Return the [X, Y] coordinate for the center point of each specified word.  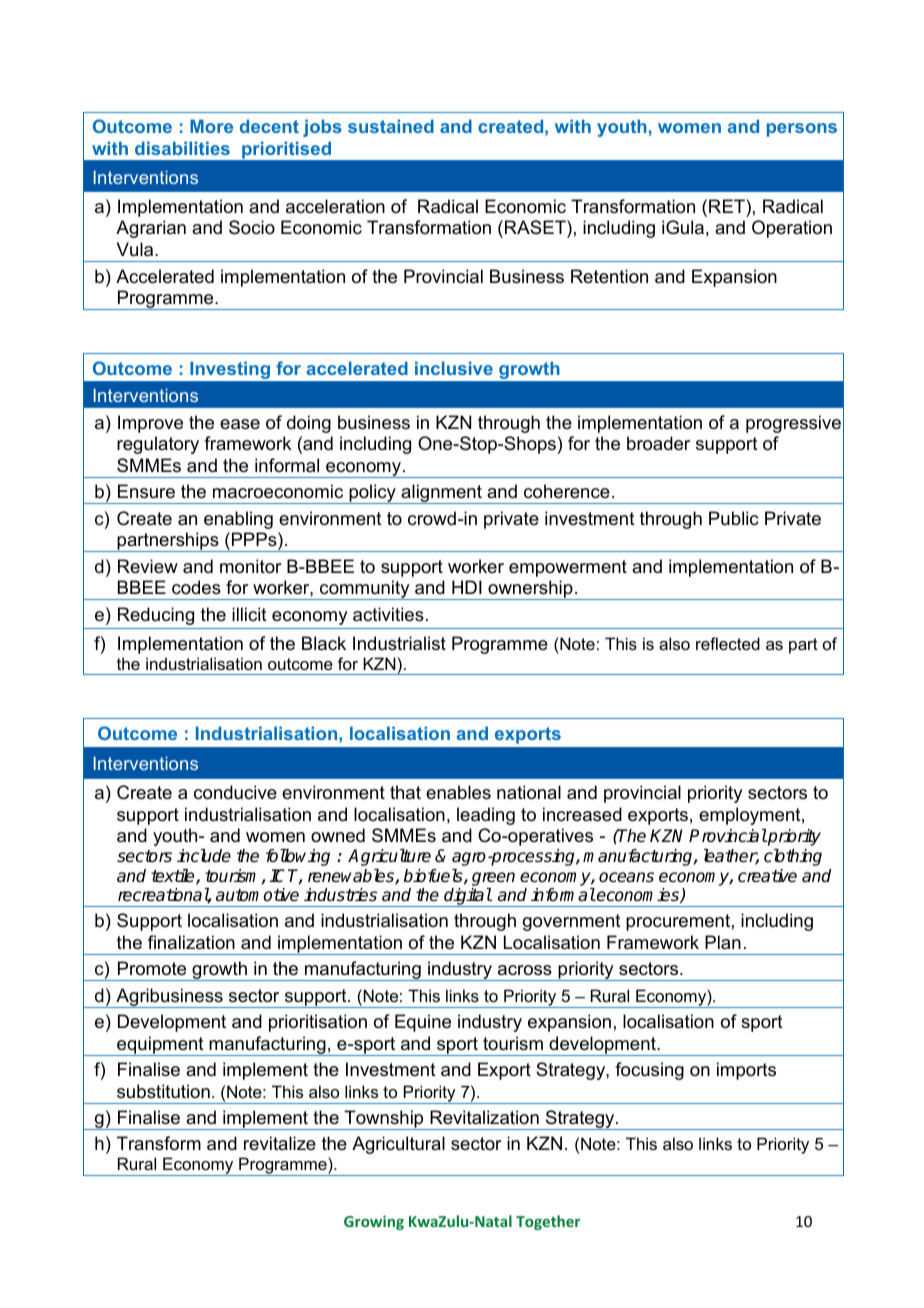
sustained [391, 126]
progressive [793, 424]
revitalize [280, 1143]
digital [467, 897]
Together [548, 1222]
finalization [191, 942]
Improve [150, 424]
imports [746, 1071]
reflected [728, 643]
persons [802, 130]
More [211, 126]
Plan [723, 942]
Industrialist [399, 643]
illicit [249, 614]
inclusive [454, 368]
